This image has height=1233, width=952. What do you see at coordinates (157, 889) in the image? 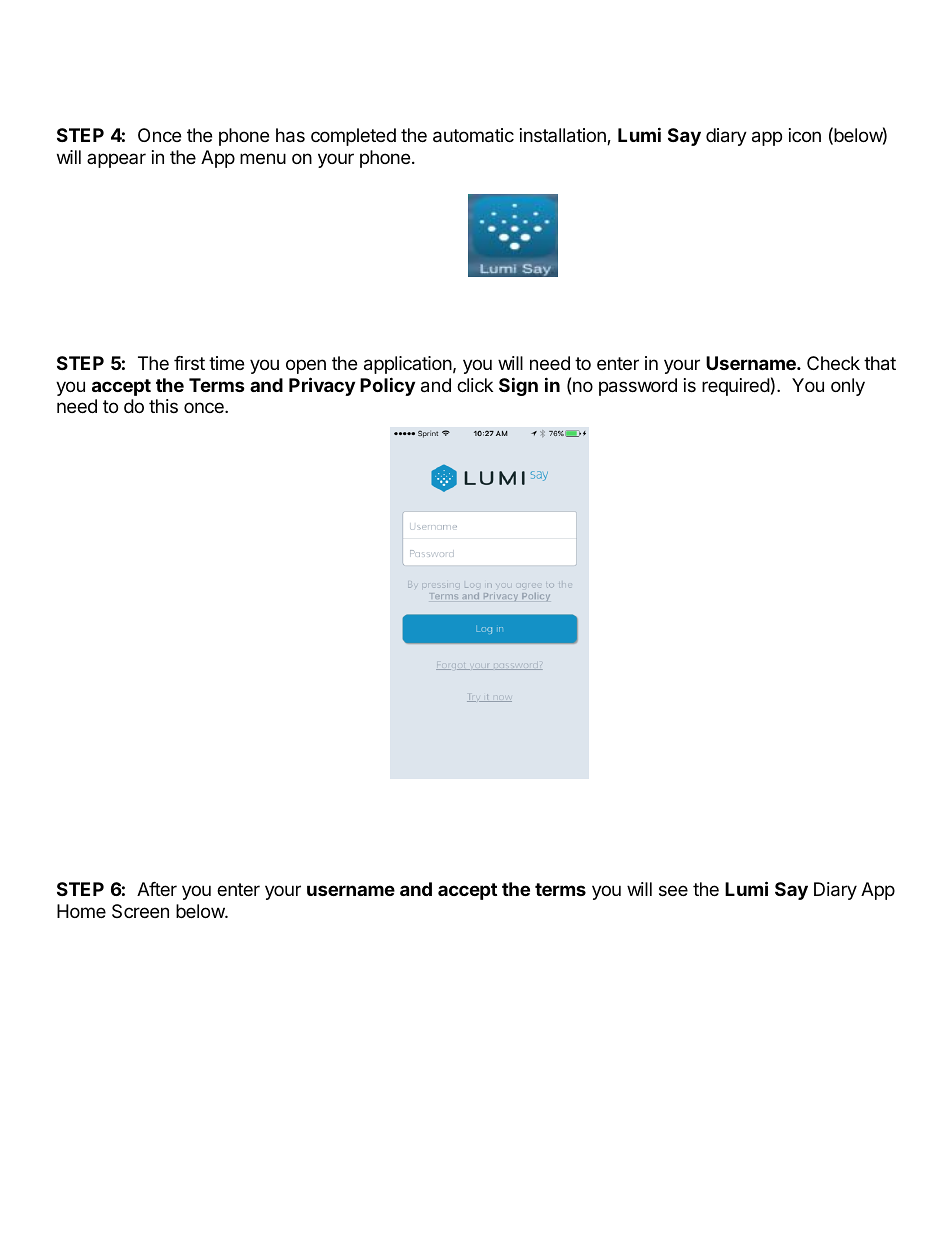
I see `After` at bounding box center [157, 889].
